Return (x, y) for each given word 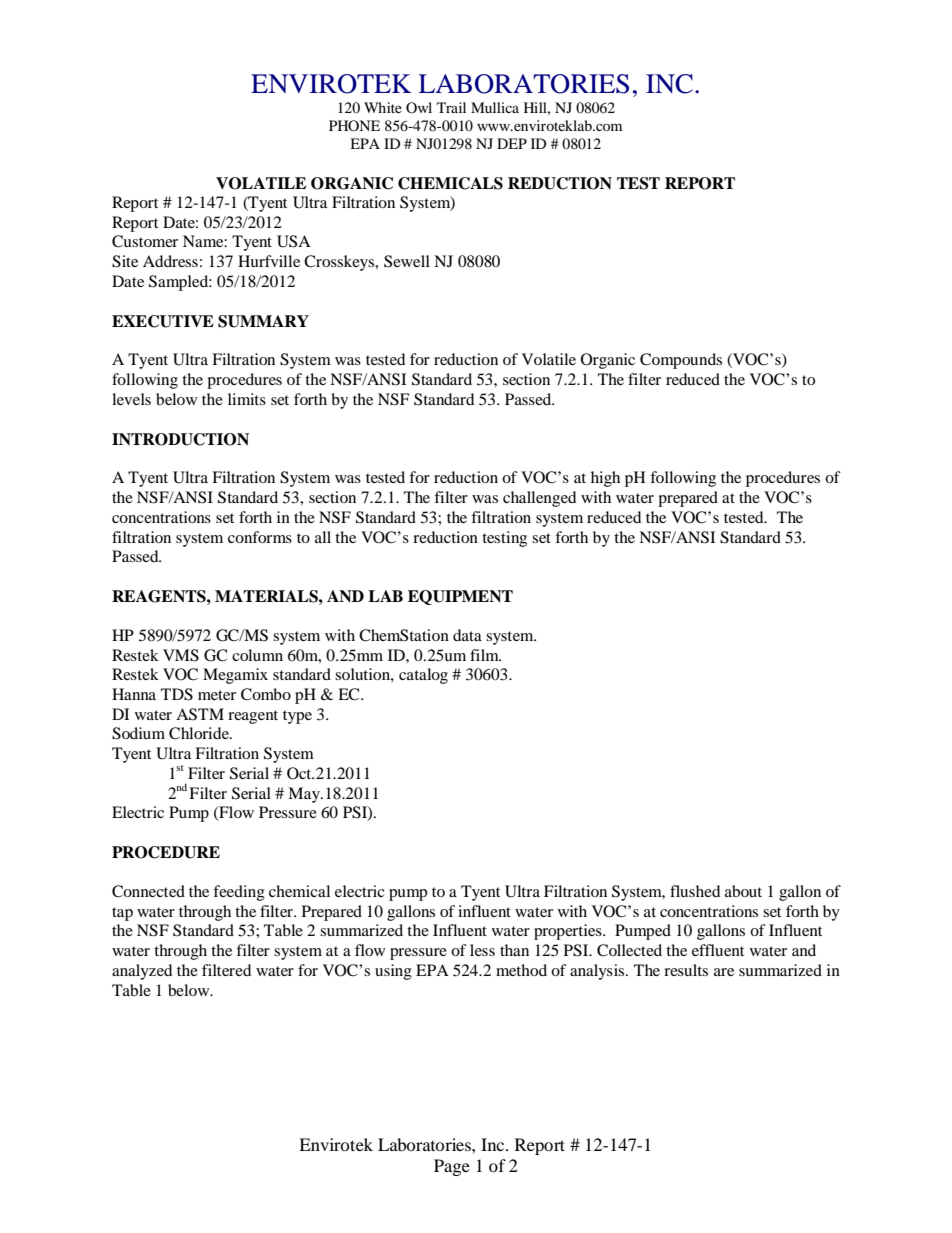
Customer (145, 241)
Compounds (681, 361)
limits (247, 399)
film (485, 655)
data (467, 635)
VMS (181, 655)
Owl (419, 107)
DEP (512, 143)
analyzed (142, 972)
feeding (239, 893)
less (482, 950)
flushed (695, 891)
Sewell (407, 261)
